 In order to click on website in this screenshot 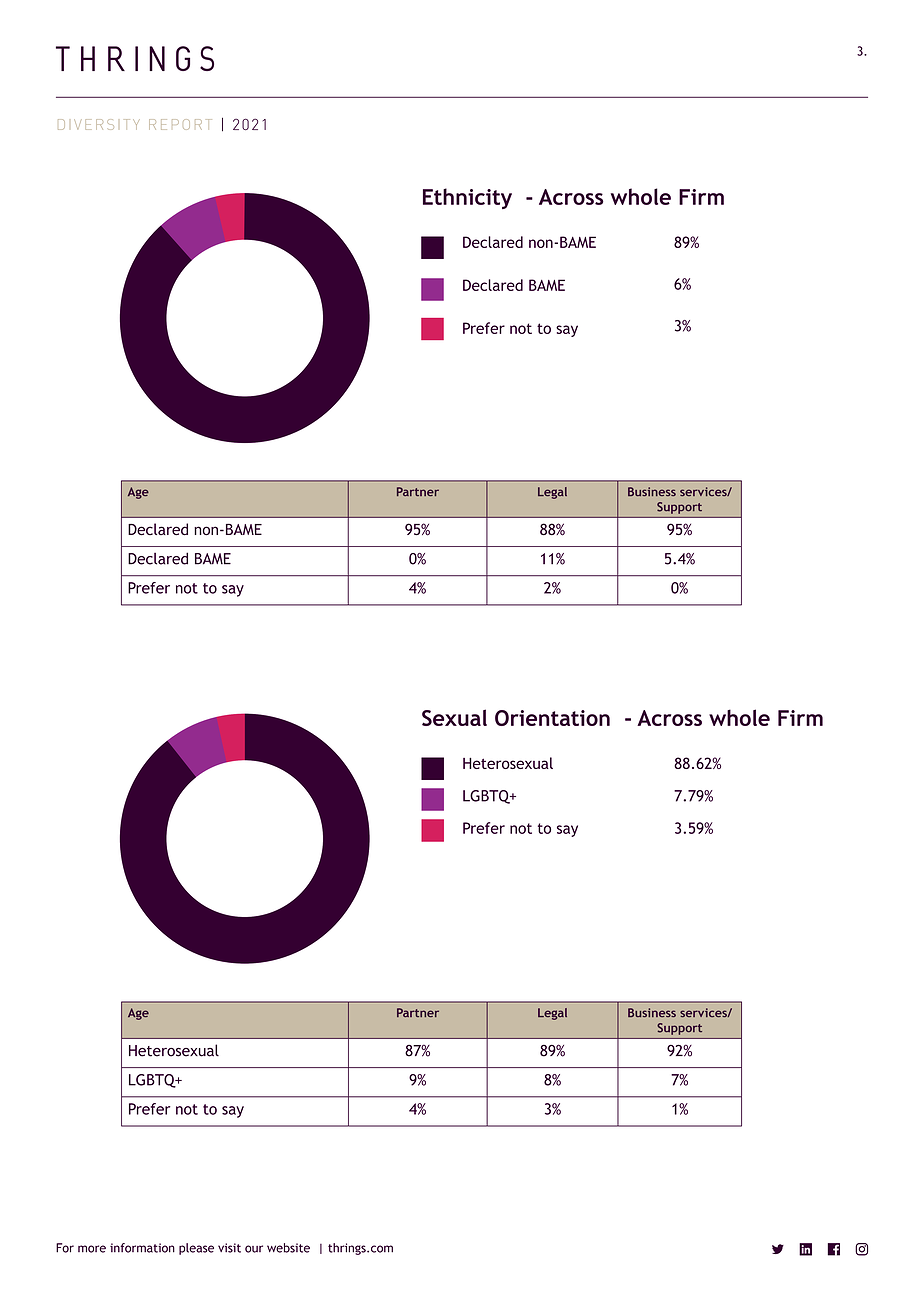, I will do `click(288, 1248)`.
